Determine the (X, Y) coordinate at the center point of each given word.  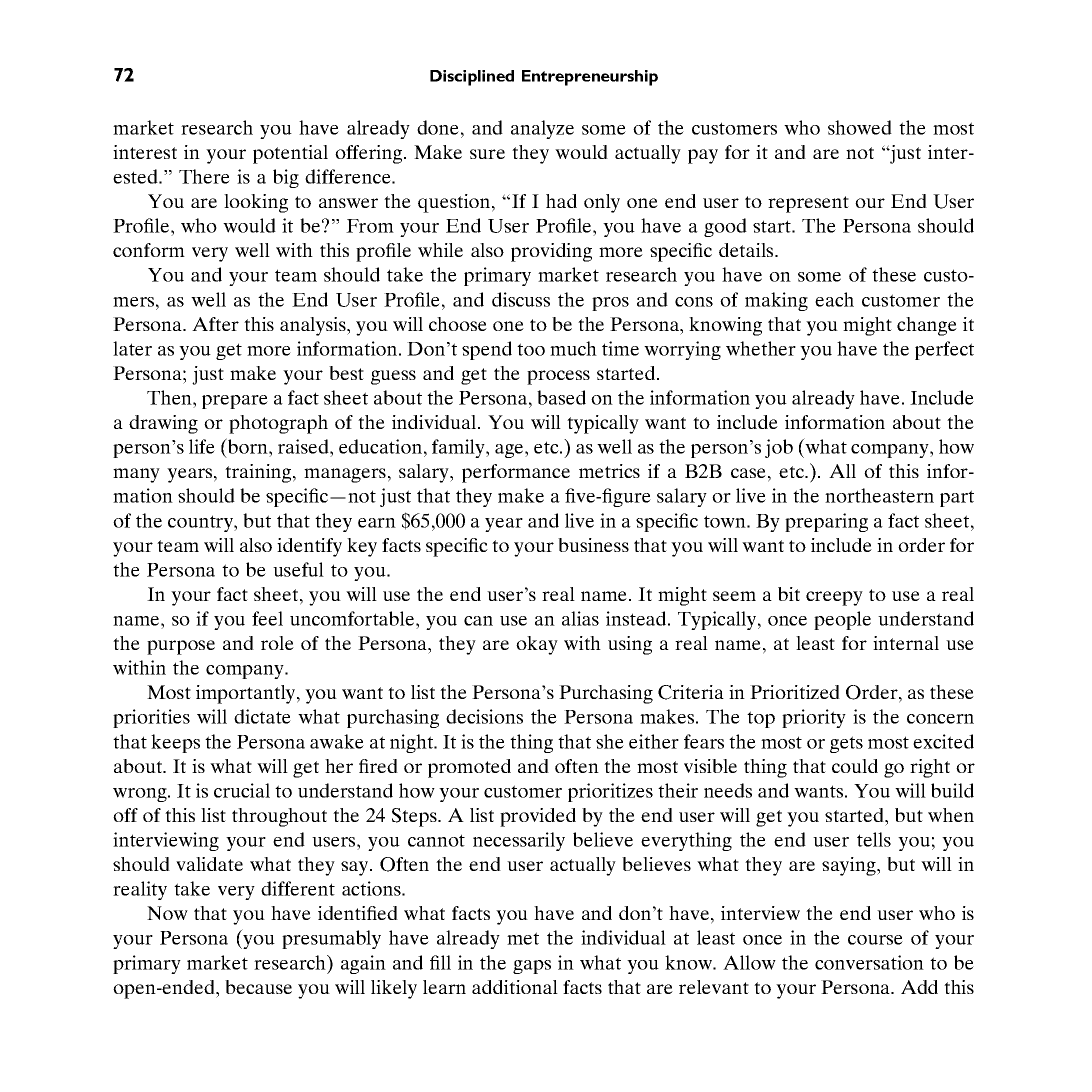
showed (860, 127)
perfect (944, 350)
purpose (181, 647)
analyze (542, 129)
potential (290, 154)
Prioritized (795, 692)
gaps (532, 967)
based (561, 397)
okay (537, 645)
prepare (235, 402)
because (258, 987)
